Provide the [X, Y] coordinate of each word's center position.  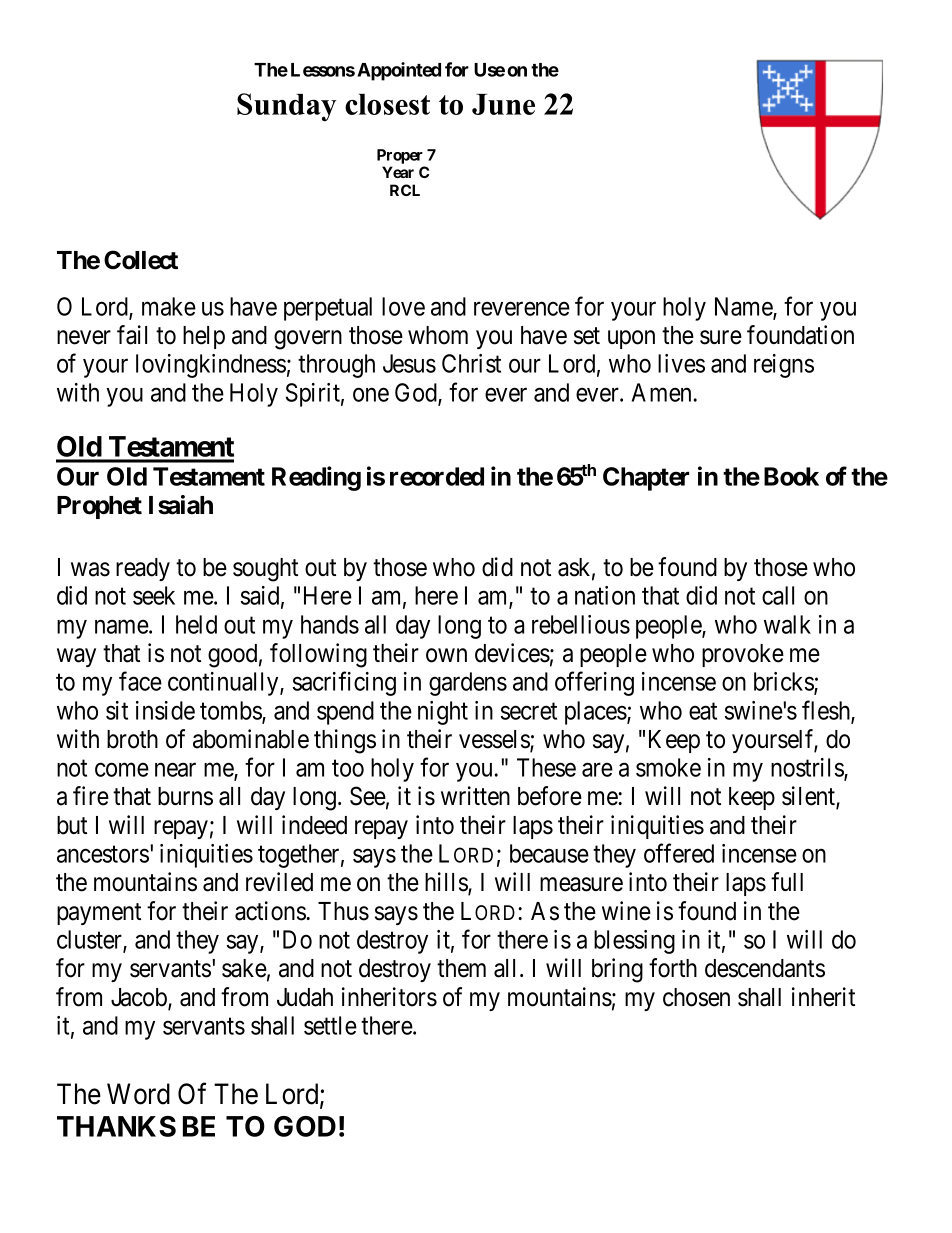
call [778, 595]
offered [679, 853]
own [446, 655]
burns [185, 796]
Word [138, 1094]
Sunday [286, 107]
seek [154, 595]
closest [387, 104]
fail [132, 335]
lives [681, 363]
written [475, 796]
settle [330, 1025]
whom [438, 335]
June [503, 104]
